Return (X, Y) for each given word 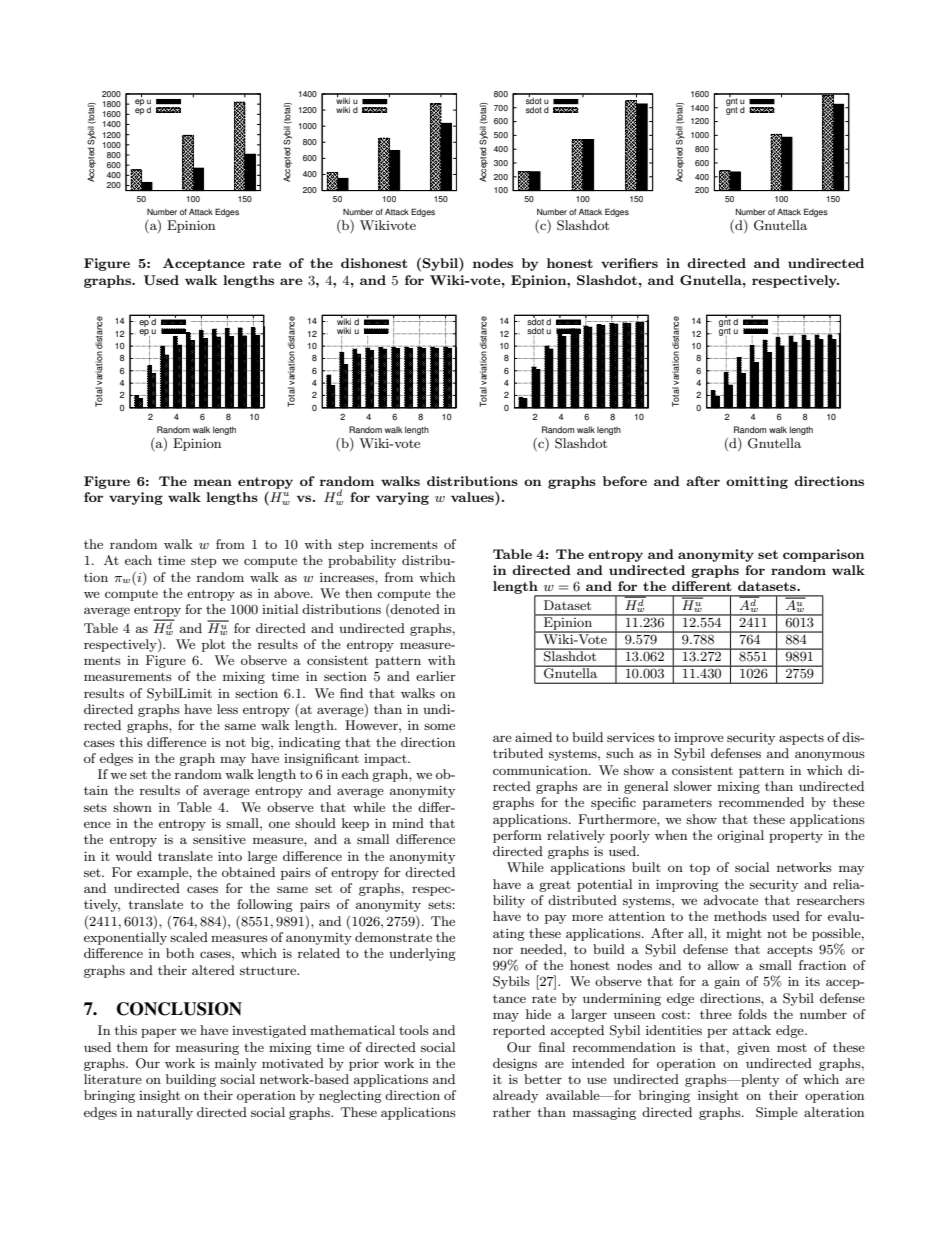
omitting (757, 482)
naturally (165, 1113)
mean (213, 482)
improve (699, 739)
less (227, 709)
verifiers (629, 263)
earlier (436, 676)
